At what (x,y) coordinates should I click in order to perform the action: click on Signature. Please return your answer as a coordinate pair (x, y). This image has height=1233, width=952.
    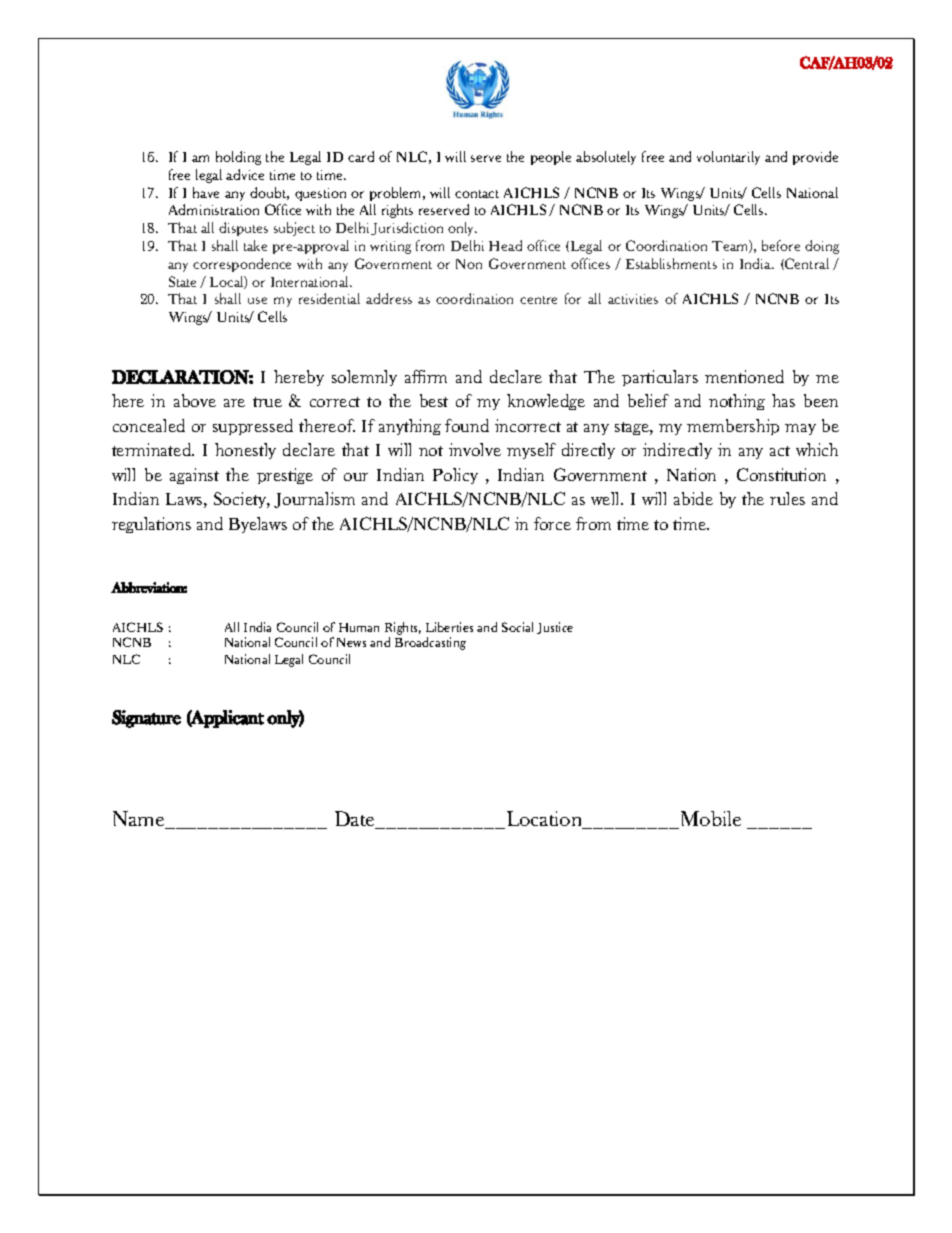
    Looking at the image, I should click on (146, 719).
